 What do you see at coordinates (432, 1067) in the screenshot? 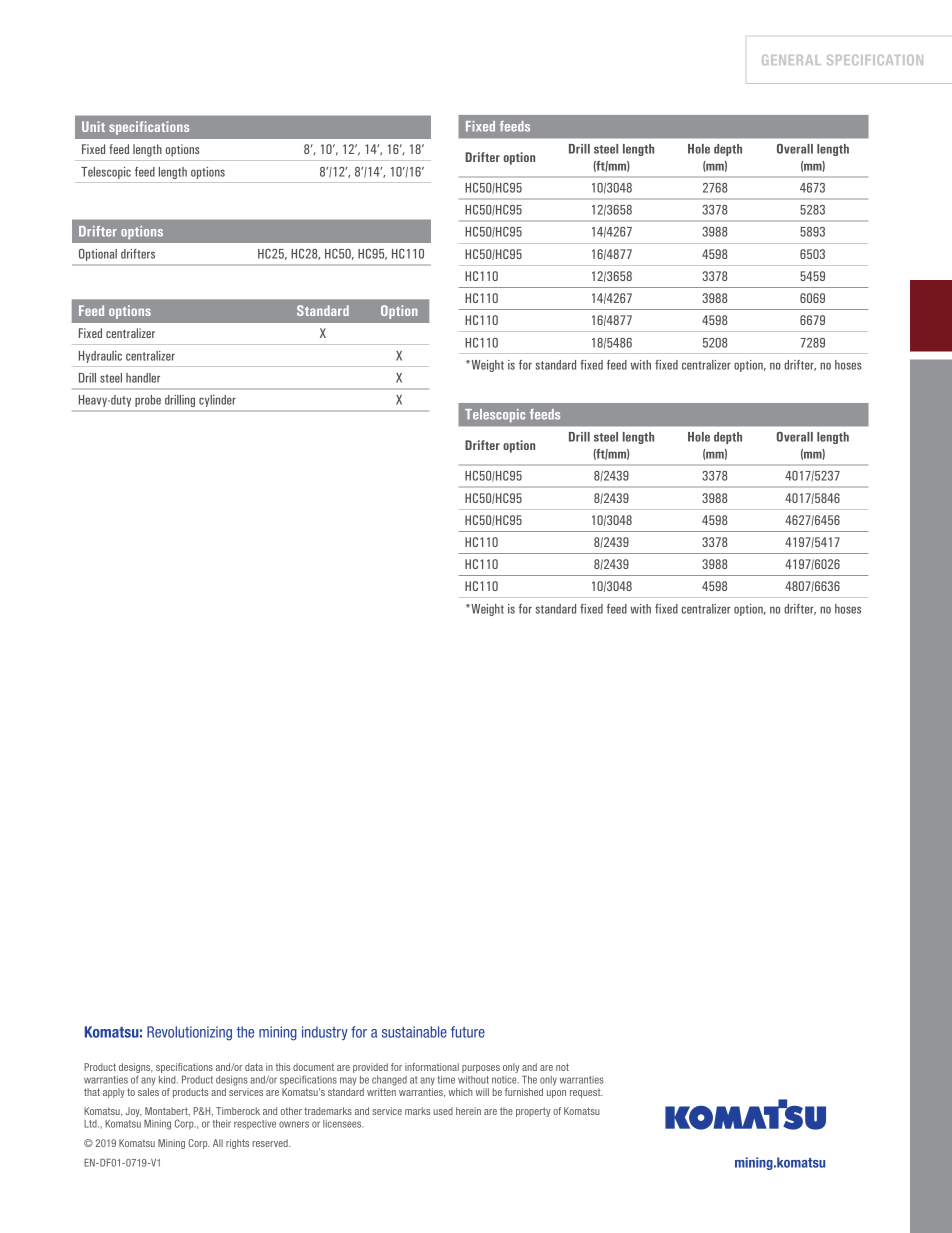
I see `informational` at bounding box center [432, 1067].
